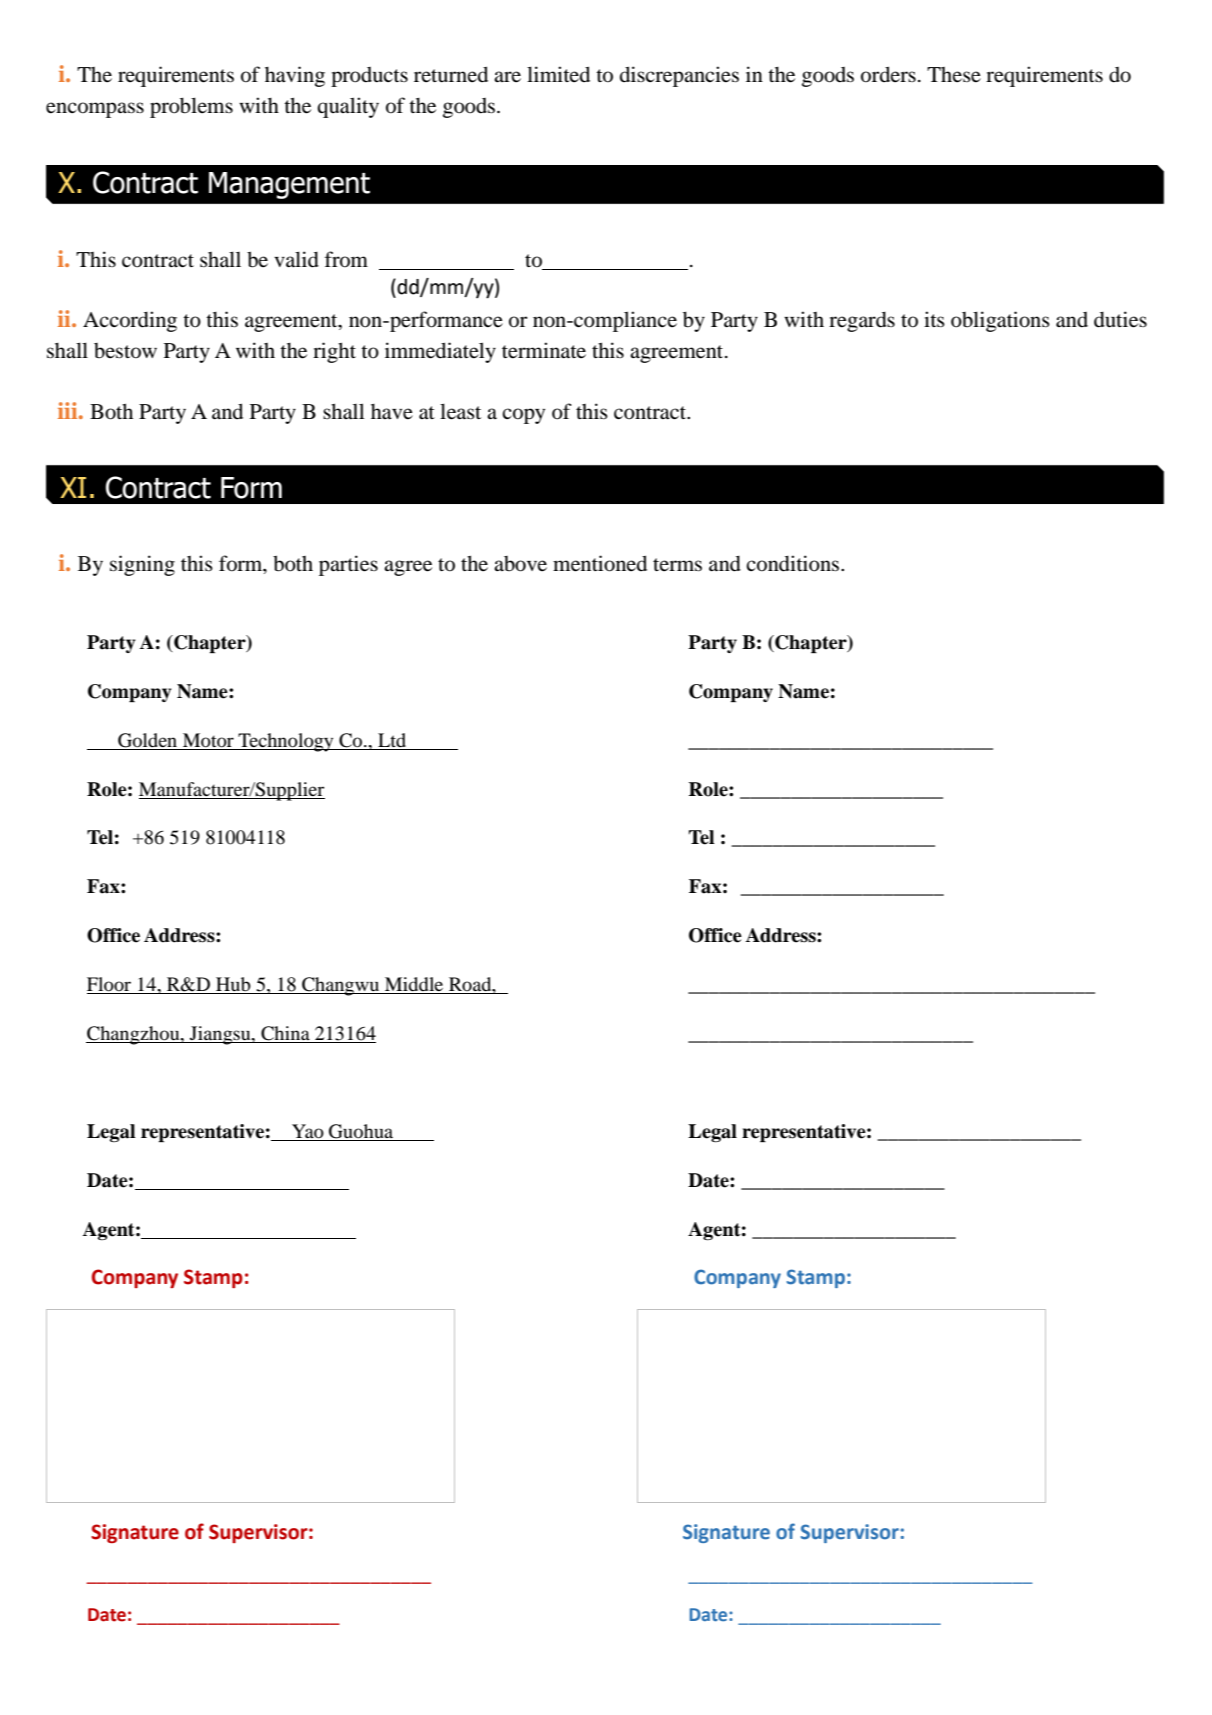 The image size is (1212, 1715). What do you see at coordinates (191, 107) in the document?
I see `problems` at bounding box center [191, 107].
